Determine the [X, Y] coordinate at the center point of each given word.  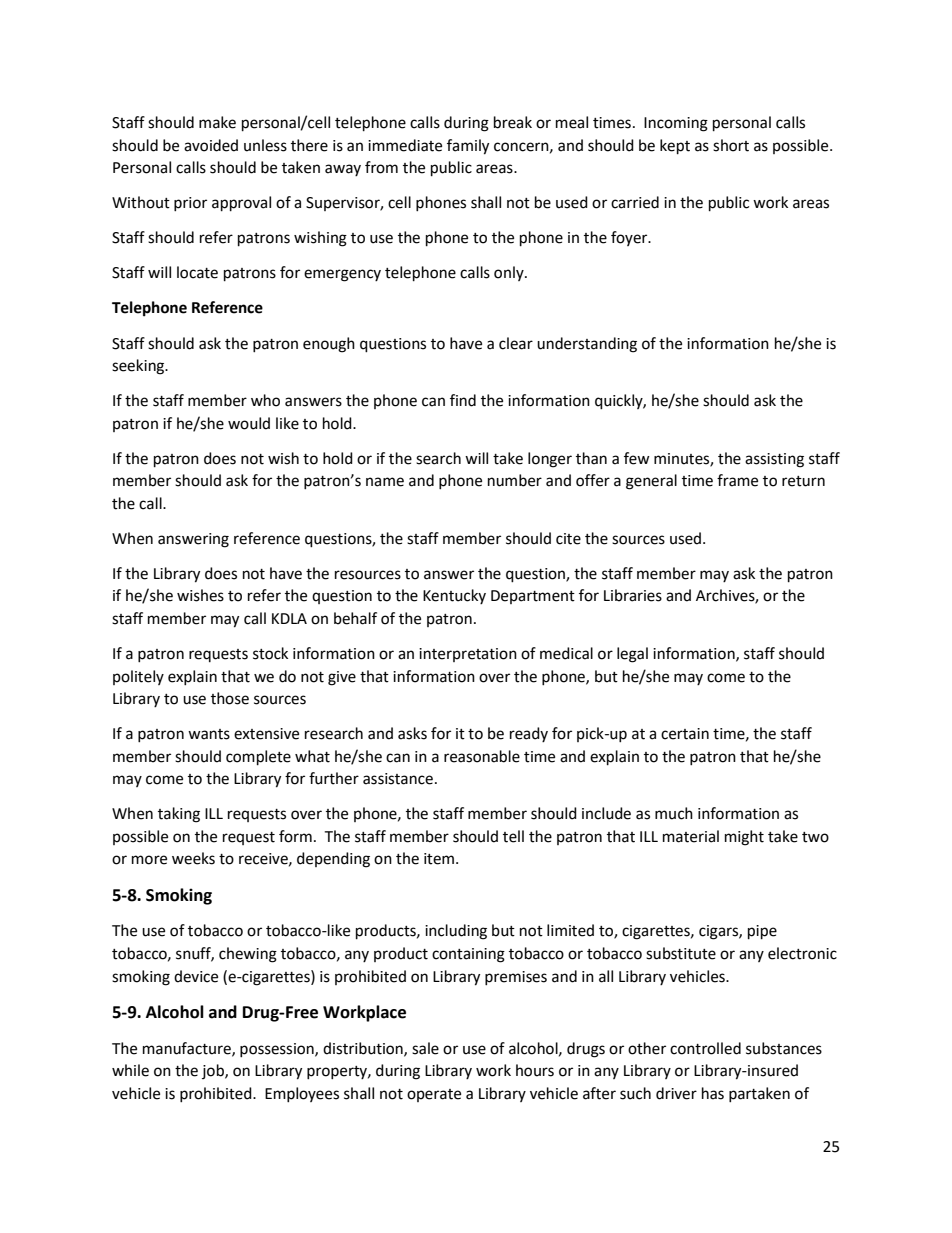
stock [270, 653]
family [468, 147]
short [731, 145]
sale [425, 1048]
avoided [211, 145]
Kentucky [454, 596]
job [214, 1071]
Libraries [633, 595]
